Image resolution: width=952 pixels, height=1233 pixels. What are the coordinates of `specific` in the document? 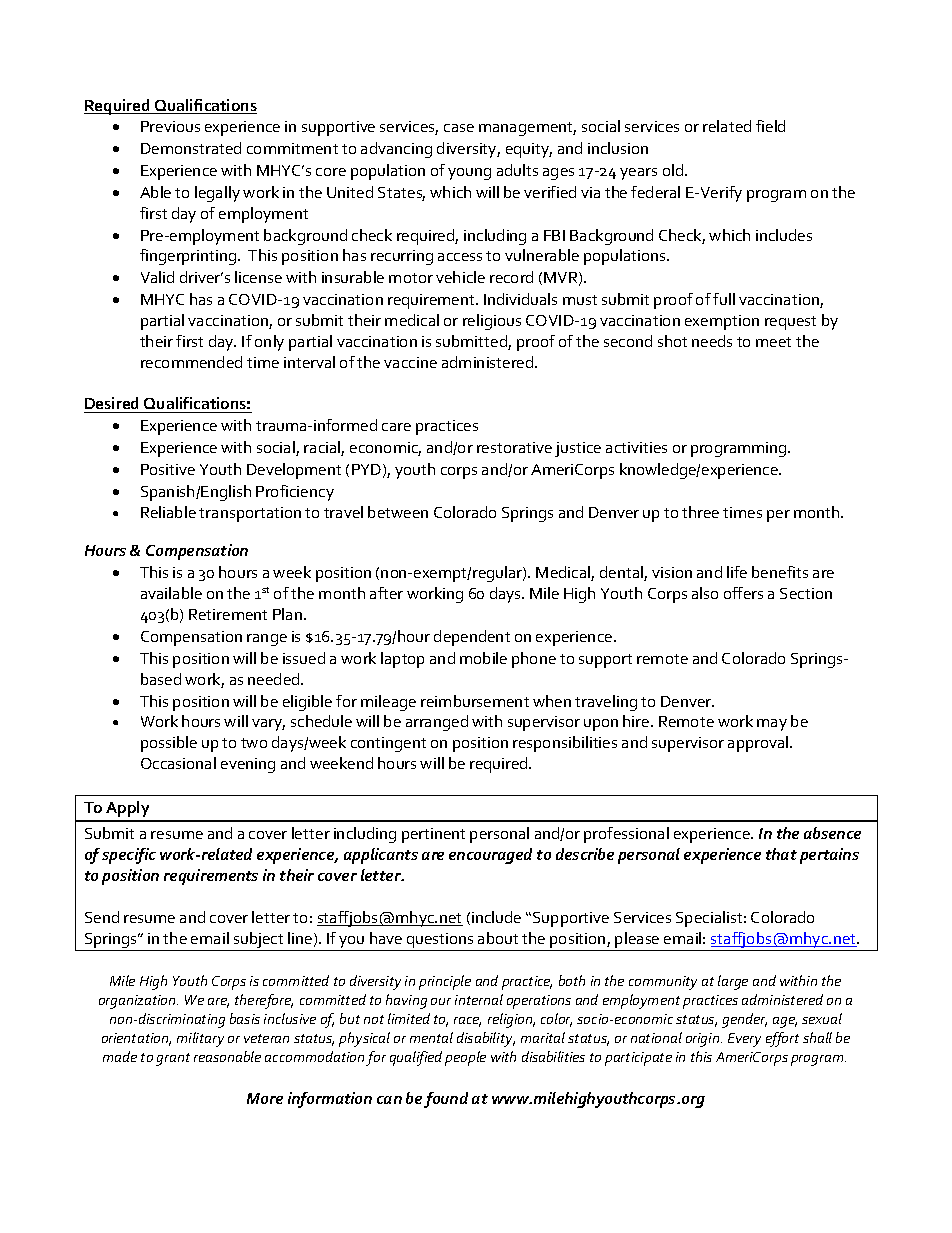 It's located at (129, 856).
